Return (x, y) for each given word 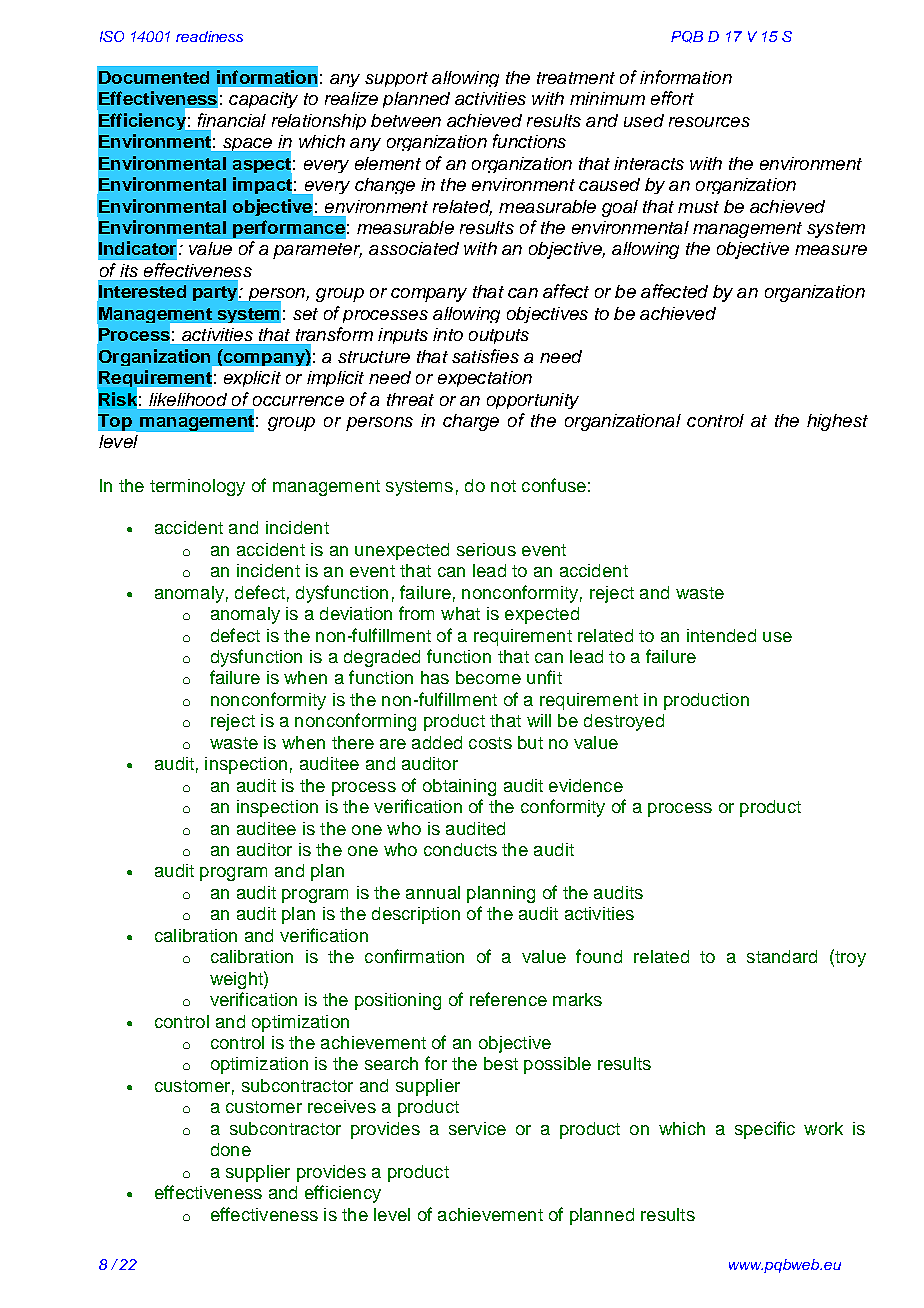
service (477, 1128)
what (460, 613)
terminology (197, 487)
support (396, 79)
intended (721, 635)
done (231, 1149)
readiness (209, 36)
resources (709, 122)
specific (765, 1130)
